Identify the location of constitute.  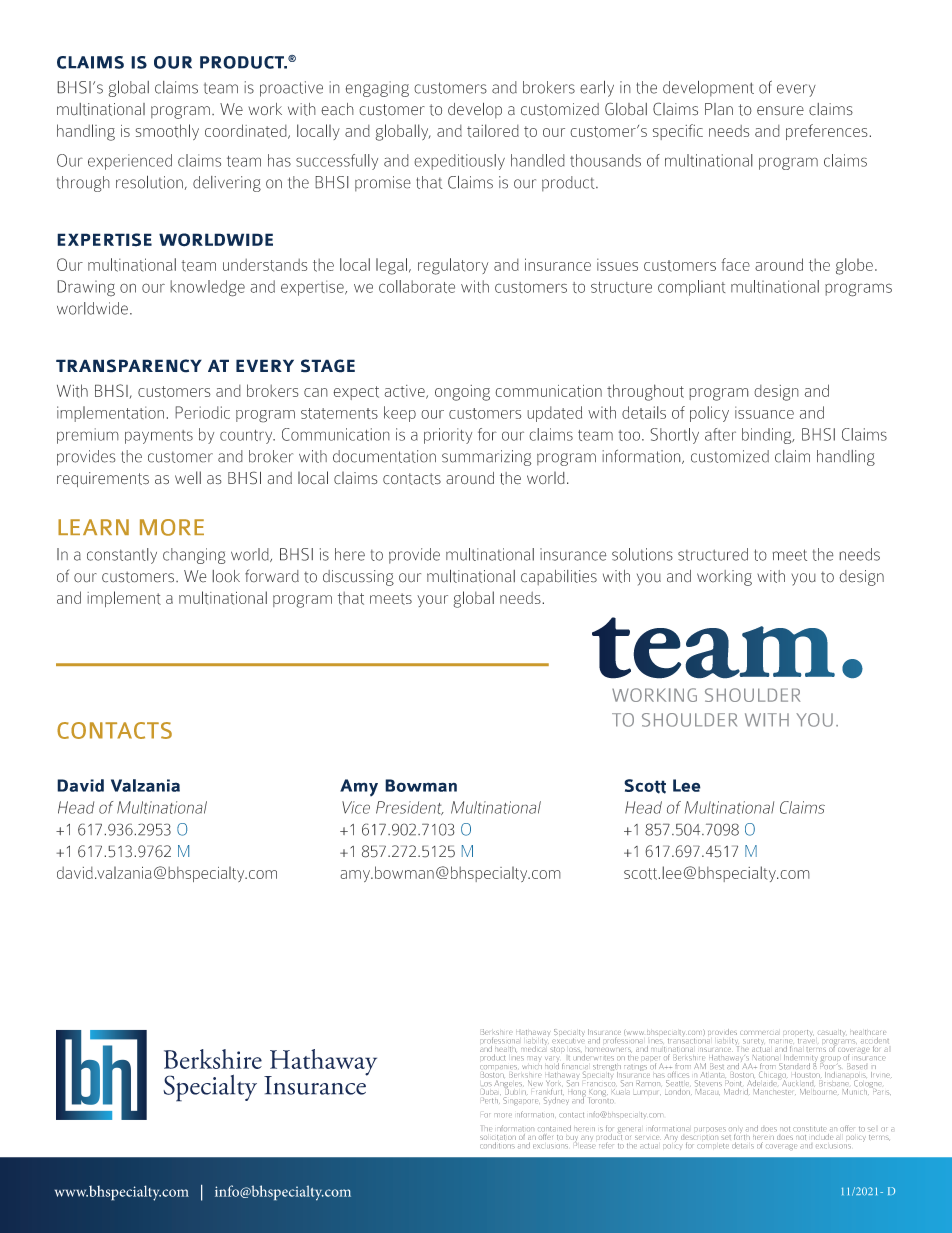
(810, 1128).
